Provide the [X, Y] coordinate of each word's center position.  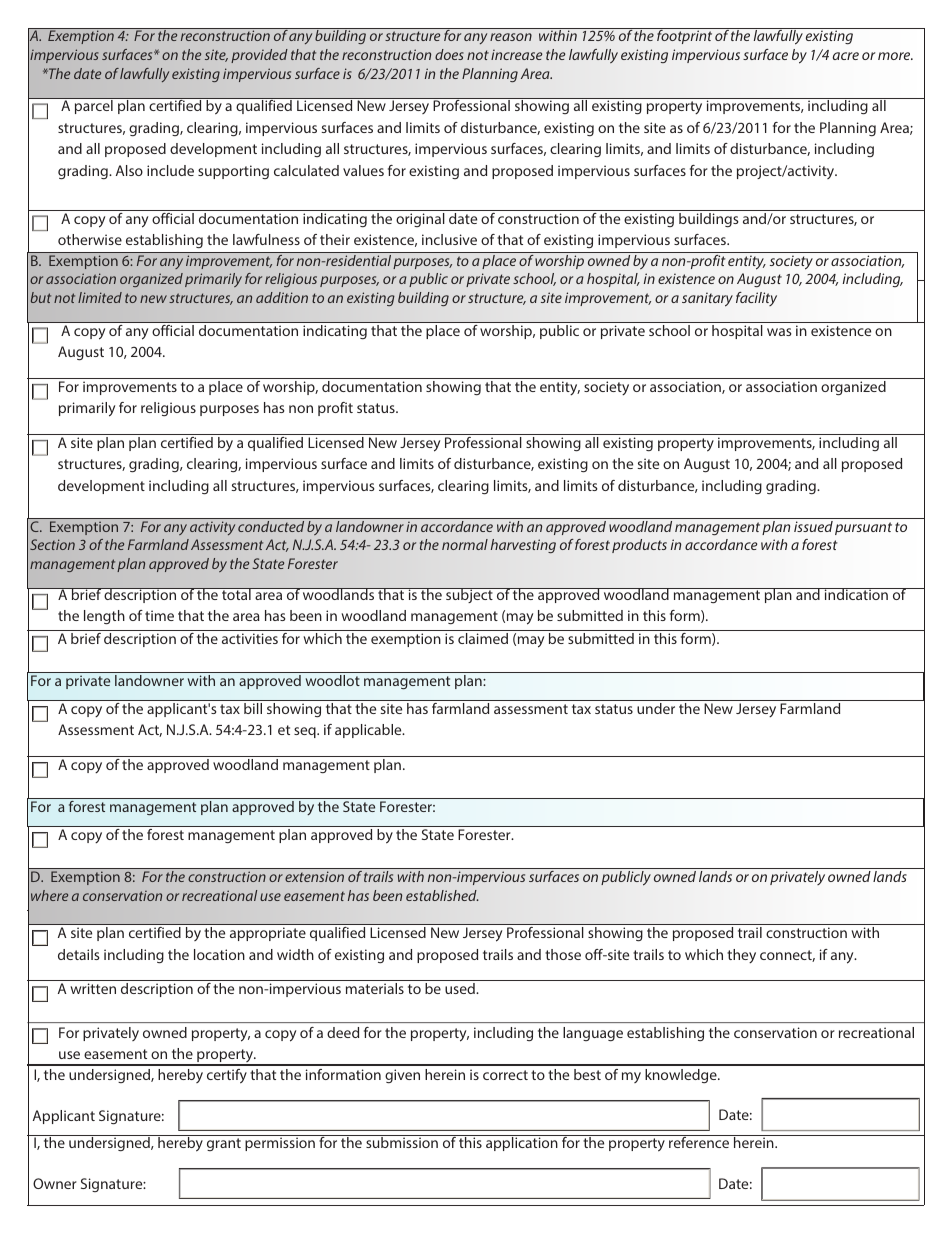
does [449, 54]
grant [224, 1144]
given [402, 1076]
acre [846, 56]
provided [259, 56]
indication [856, 594]
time [159, 615]
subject [469, 595]
